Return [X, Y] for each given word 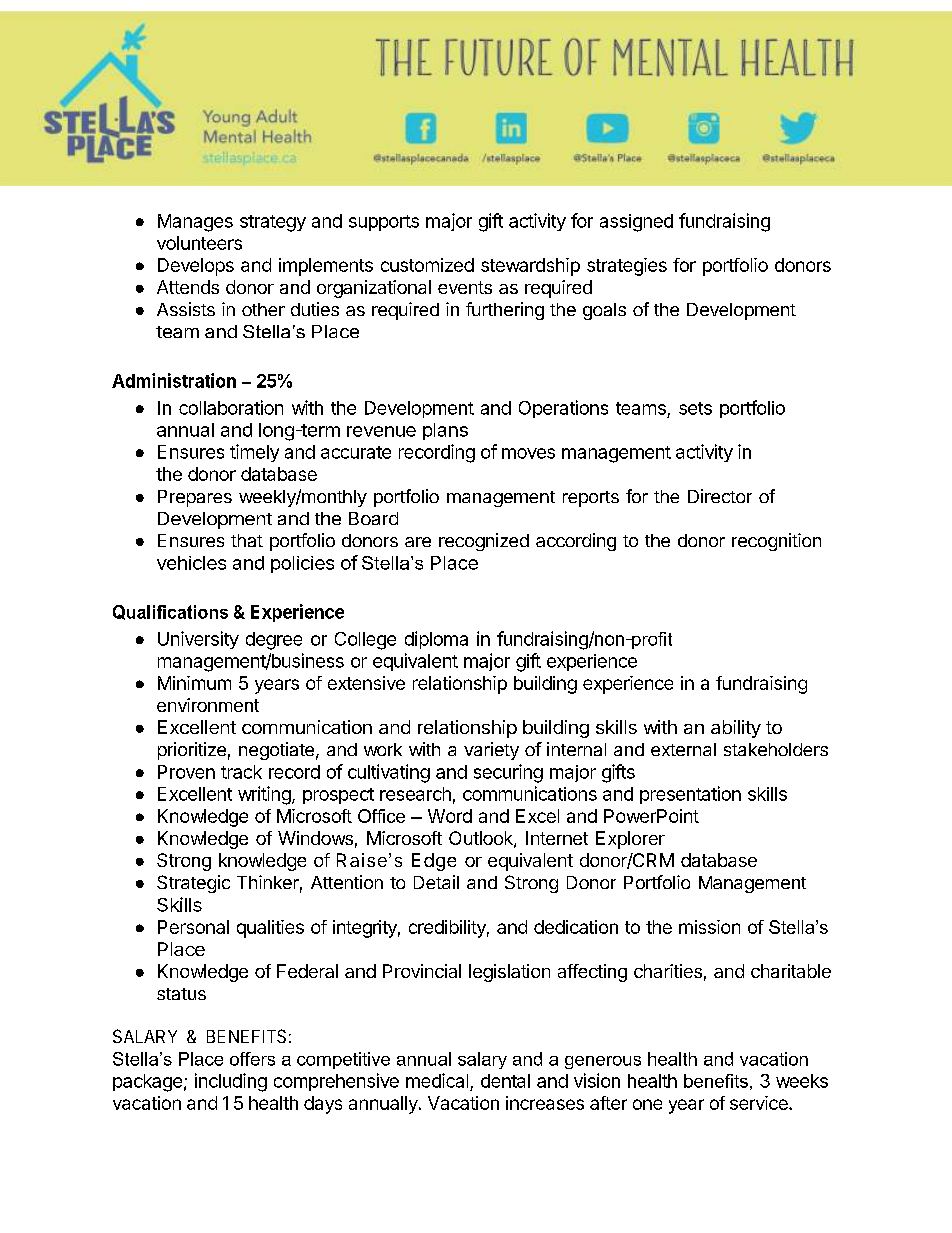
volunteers [199, 243]
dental [505, 1081]
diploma [436, 640]
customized [427, 265]
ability [736, 729]
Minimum [194, 683]
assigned [636, 223]
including [231, 1082]
